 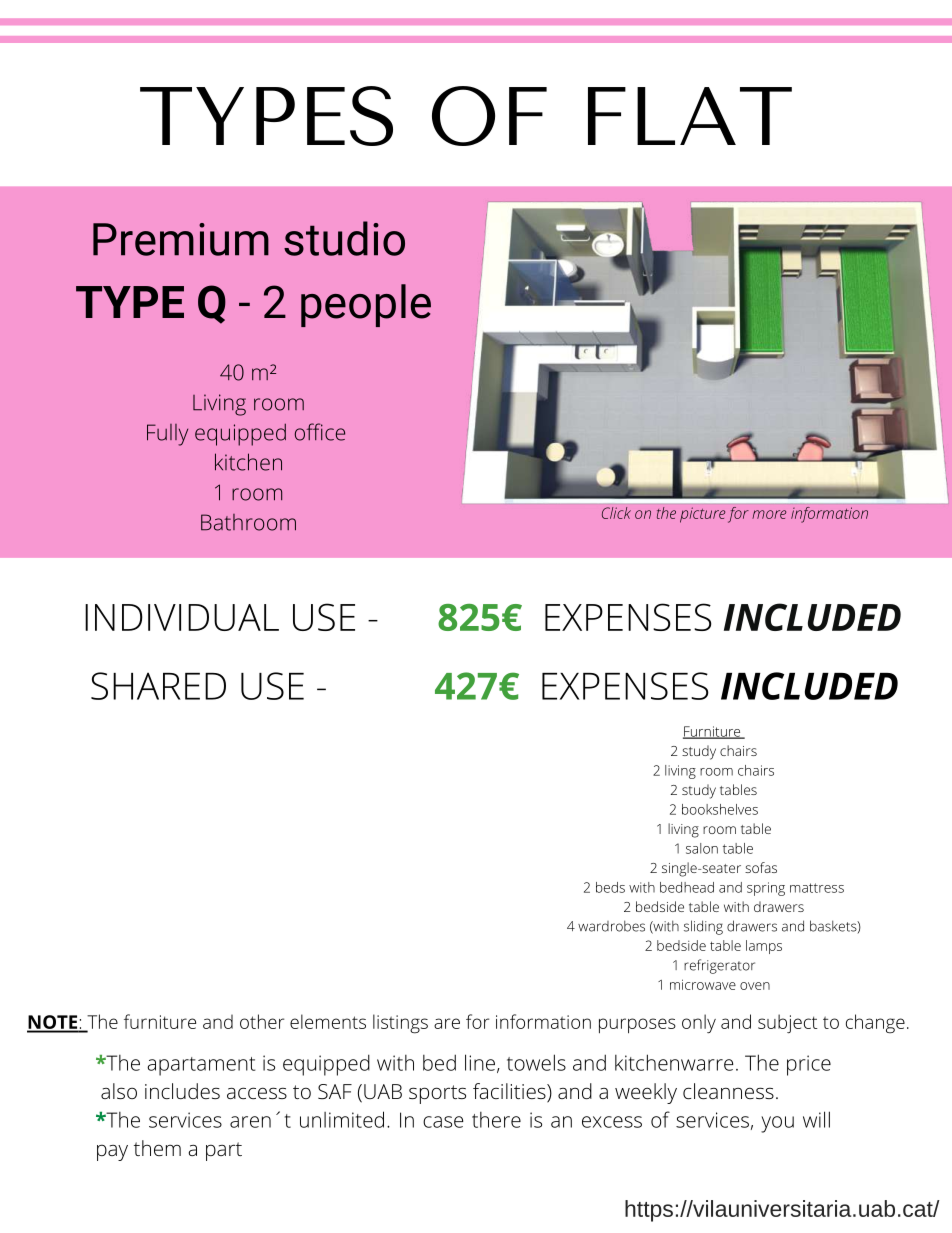 What do you see at coordinates (344, 238) in the screenshot?
I see `studio` at bounding box center [344, 238].
